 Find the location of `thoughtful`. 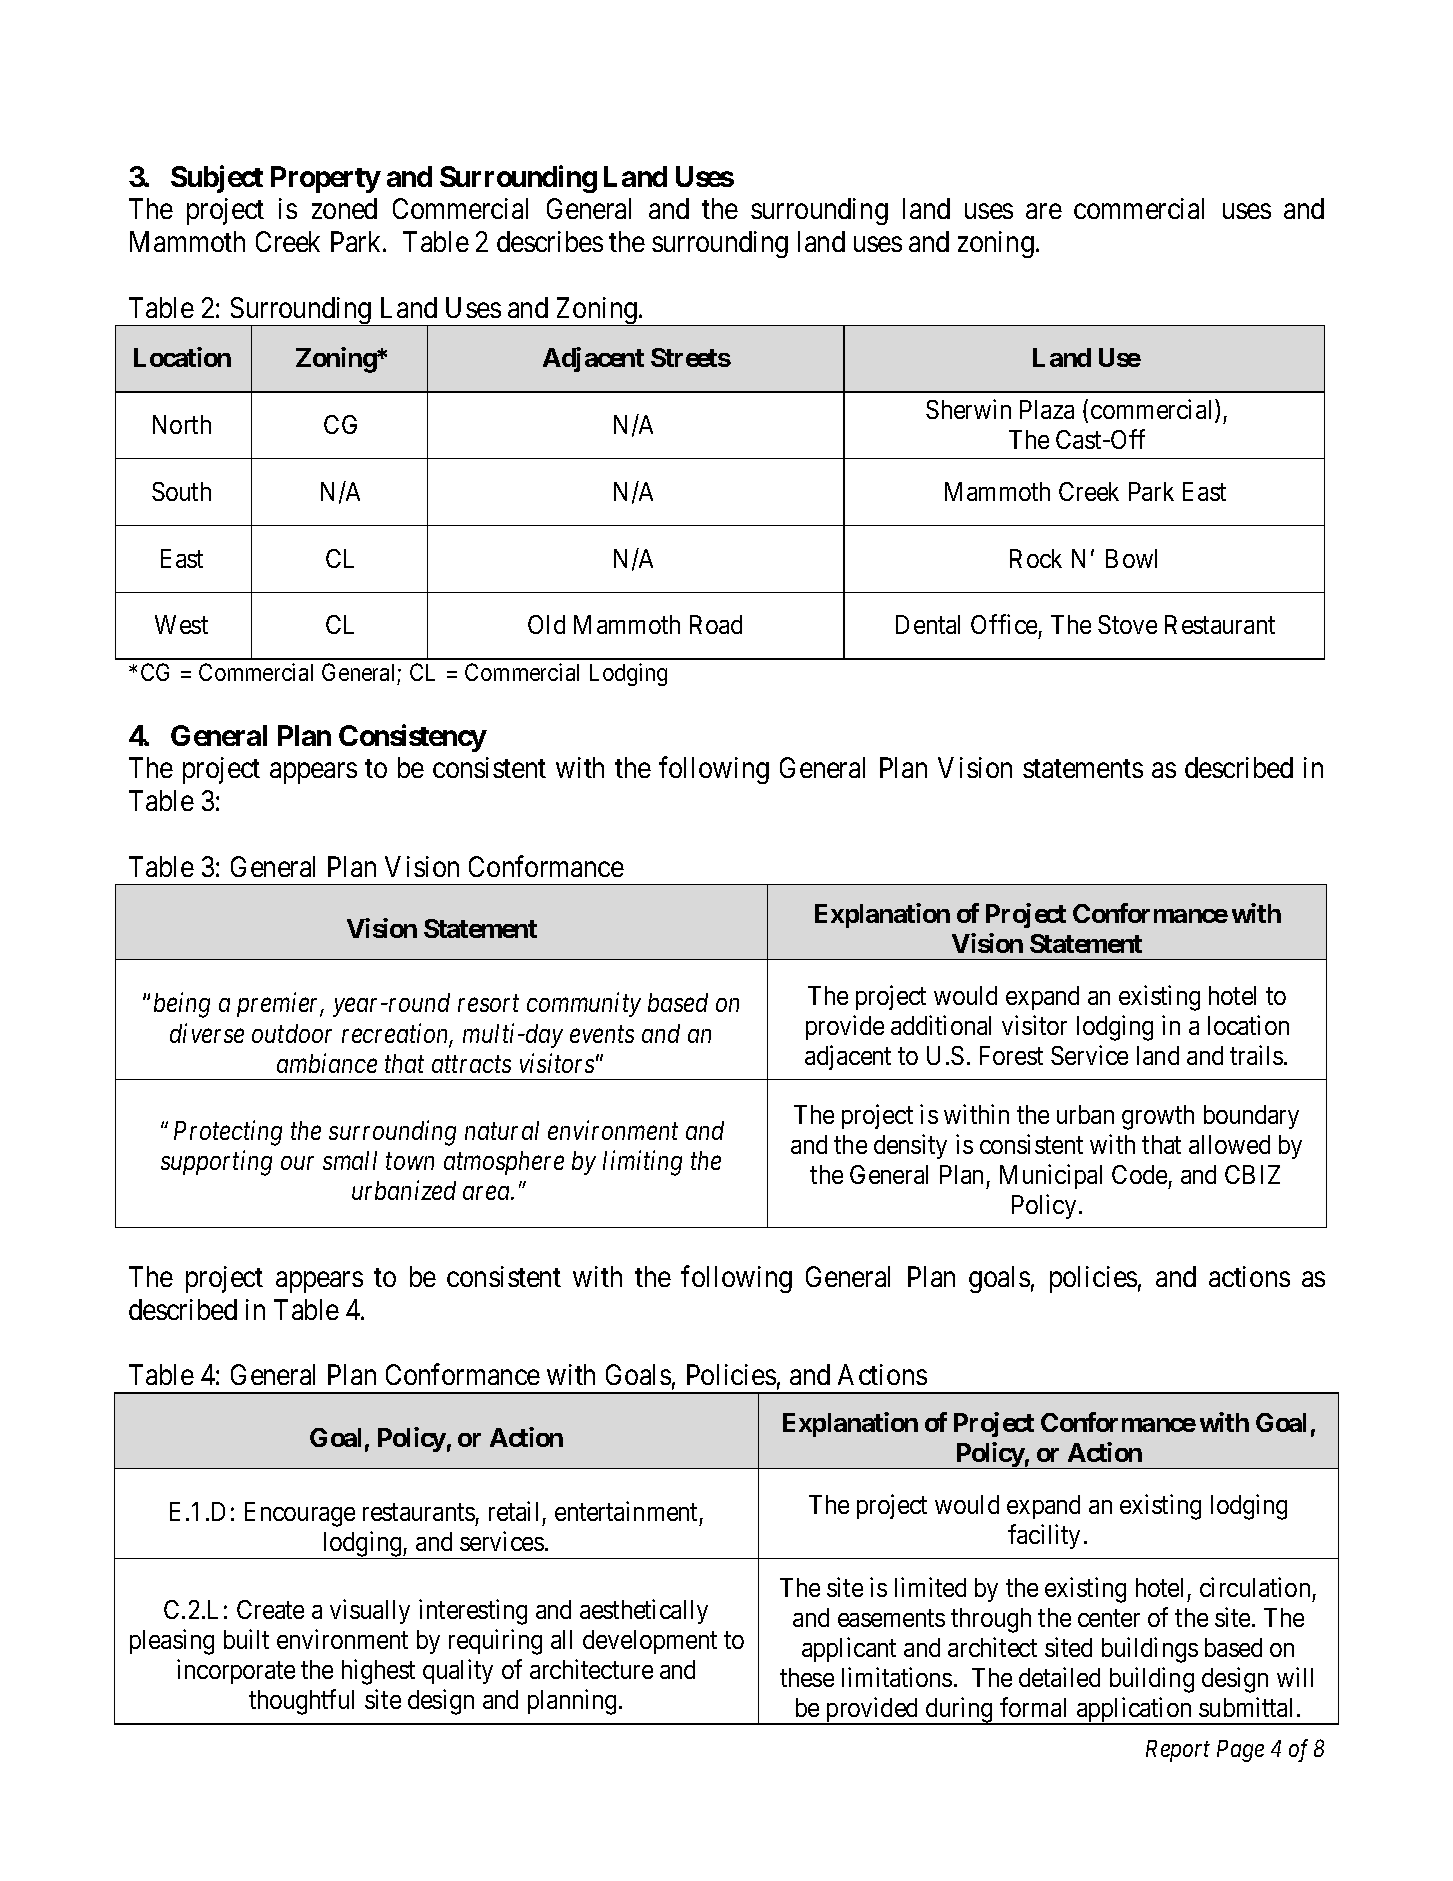

thoughtful is located at coordinates (301, 1702).
